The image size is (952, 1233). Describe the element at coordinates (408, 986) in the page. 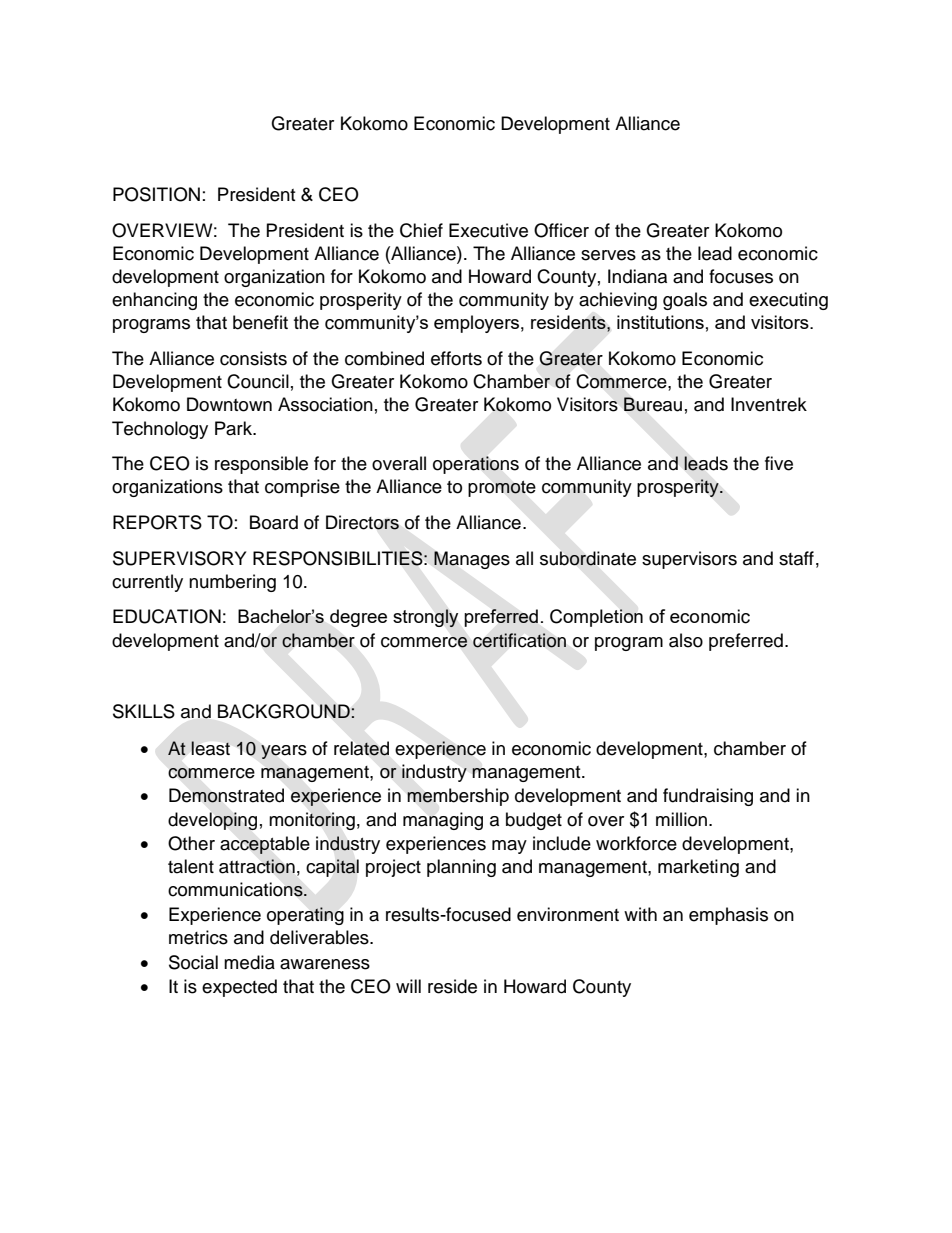

I see `will` at that location.
